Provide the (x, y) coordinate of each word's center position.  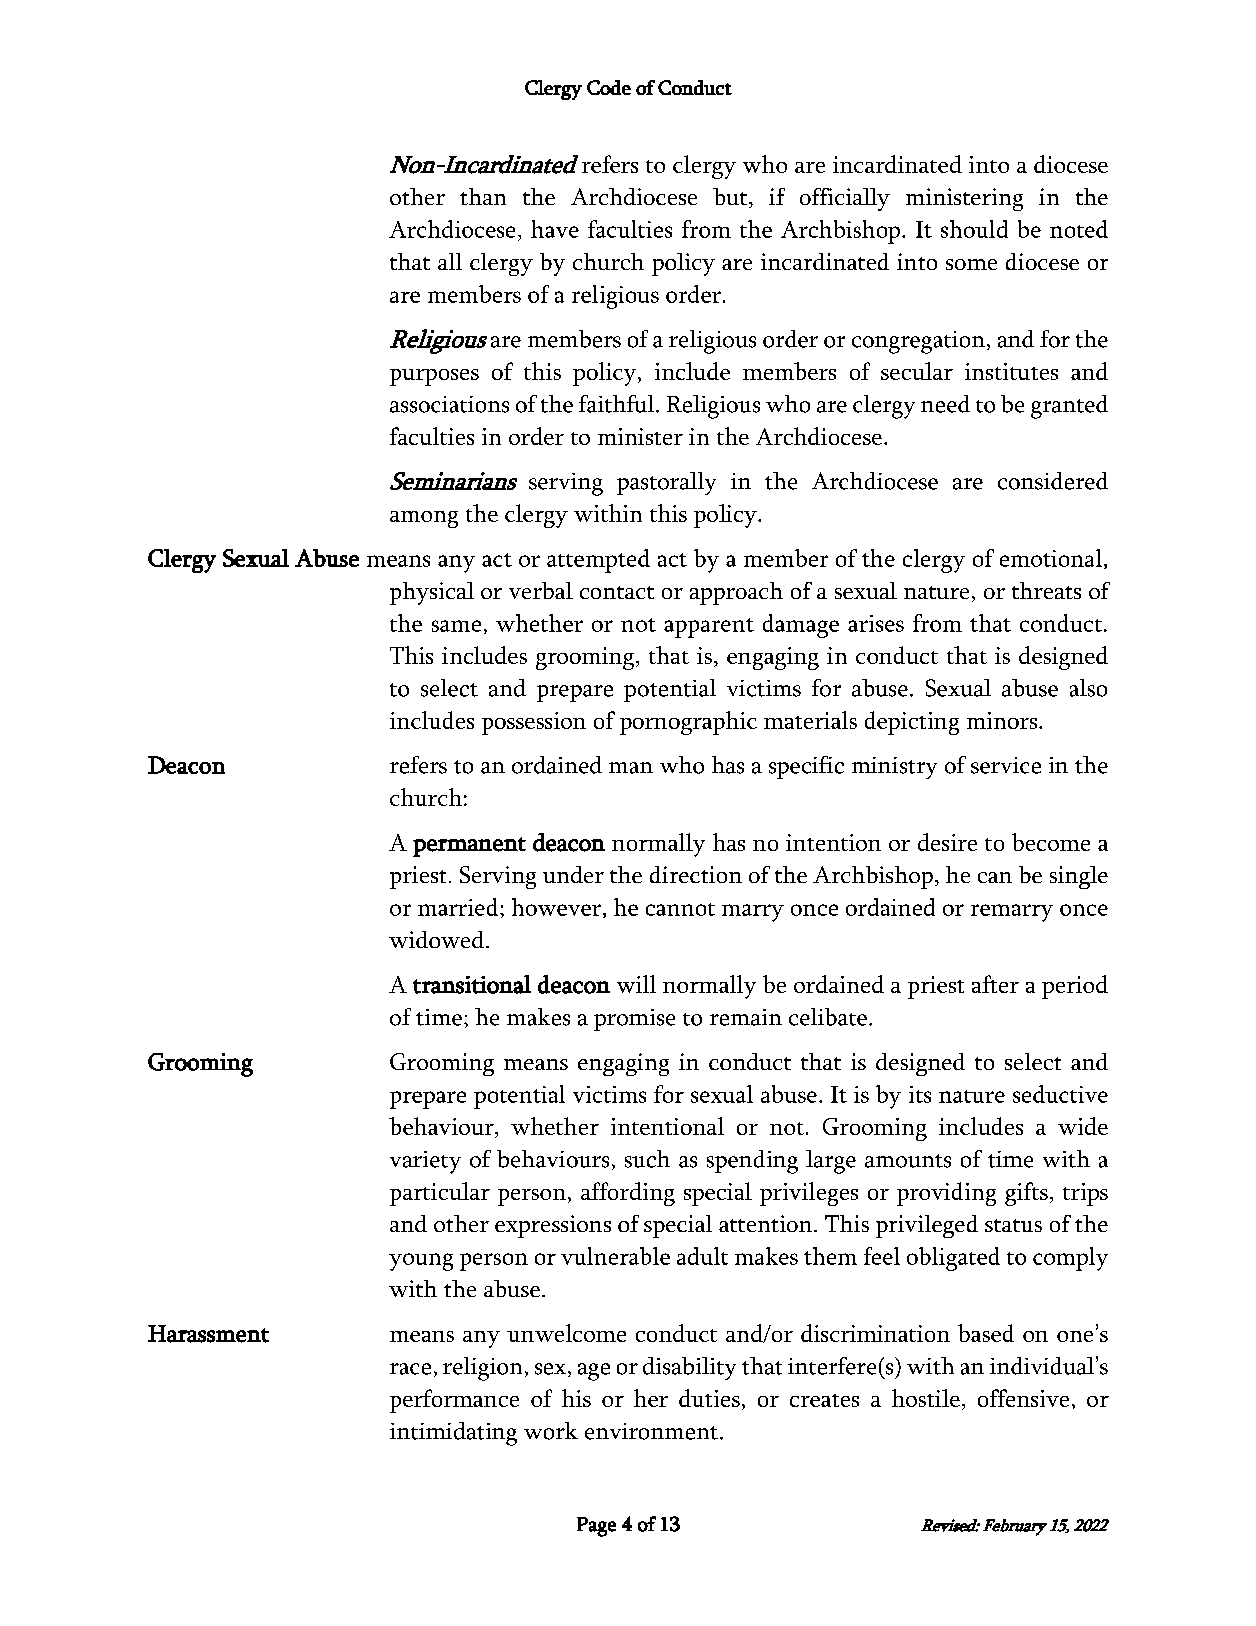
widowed (436, 939)
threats (1046, 590)
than (483, 196)
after (995, 984)
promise (634, 1020)
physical (432, 593)
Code (609, 87)
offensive (1023, 1398)
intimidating (453, 1434)
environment (651, 1431)
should (974, 229)
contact (617, 592)
